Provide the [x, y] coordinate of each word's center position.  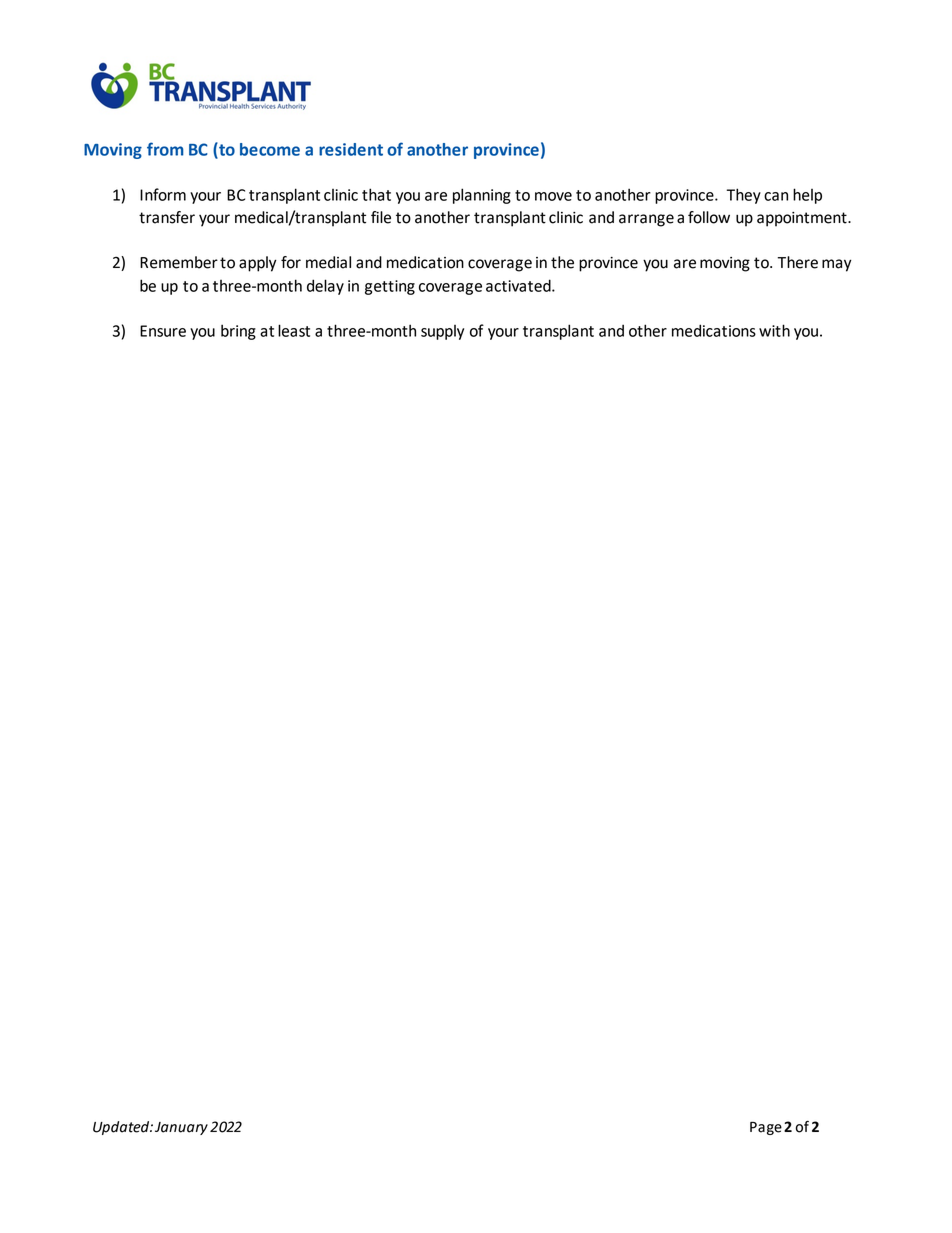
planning [482, 196]
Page [766, 1128]
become [270, 149]
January [181, 1128]
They [744, 196]
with [774, 330]
